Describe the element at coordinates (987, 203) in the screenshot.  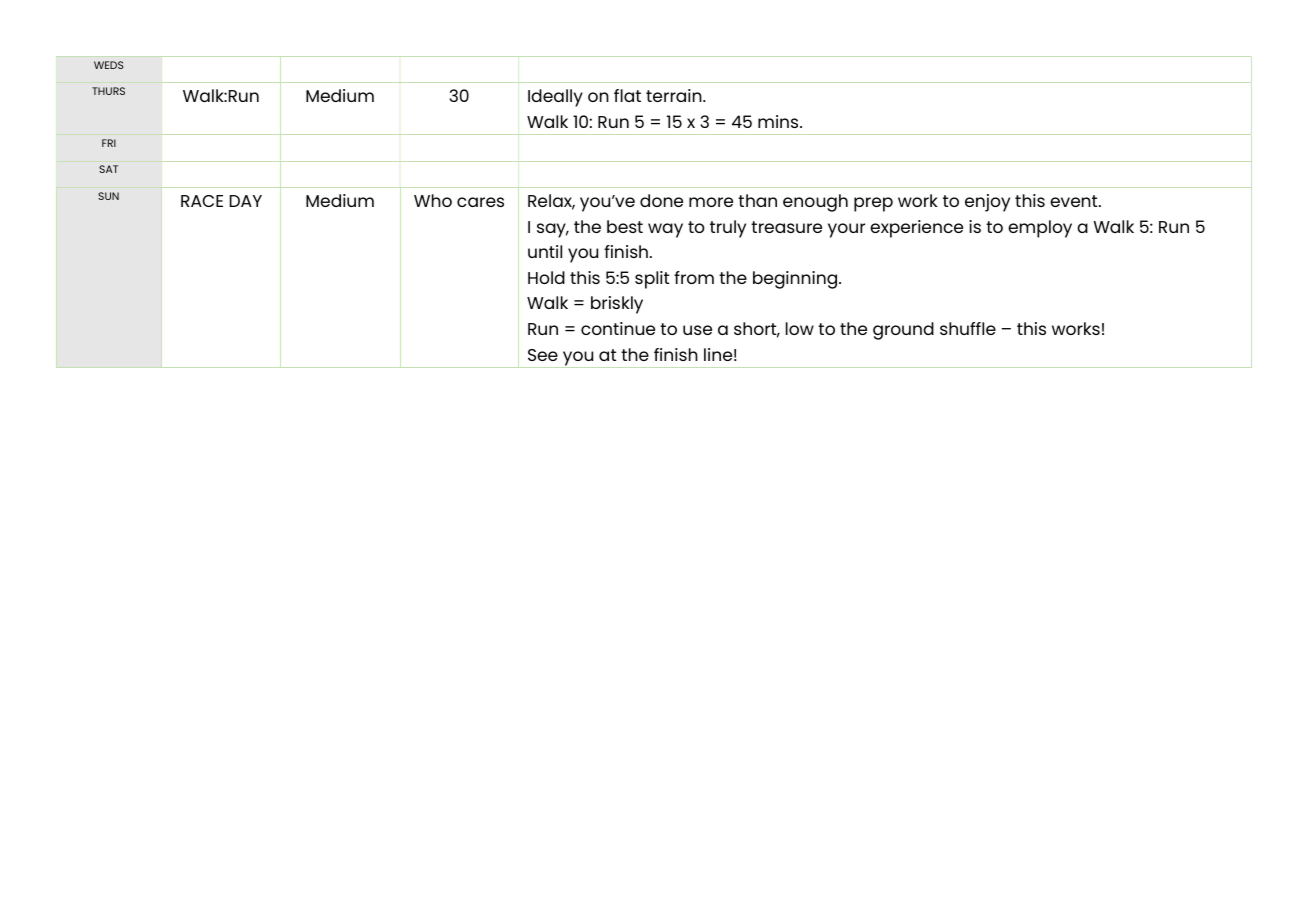
I see `enjoy` at that location.
